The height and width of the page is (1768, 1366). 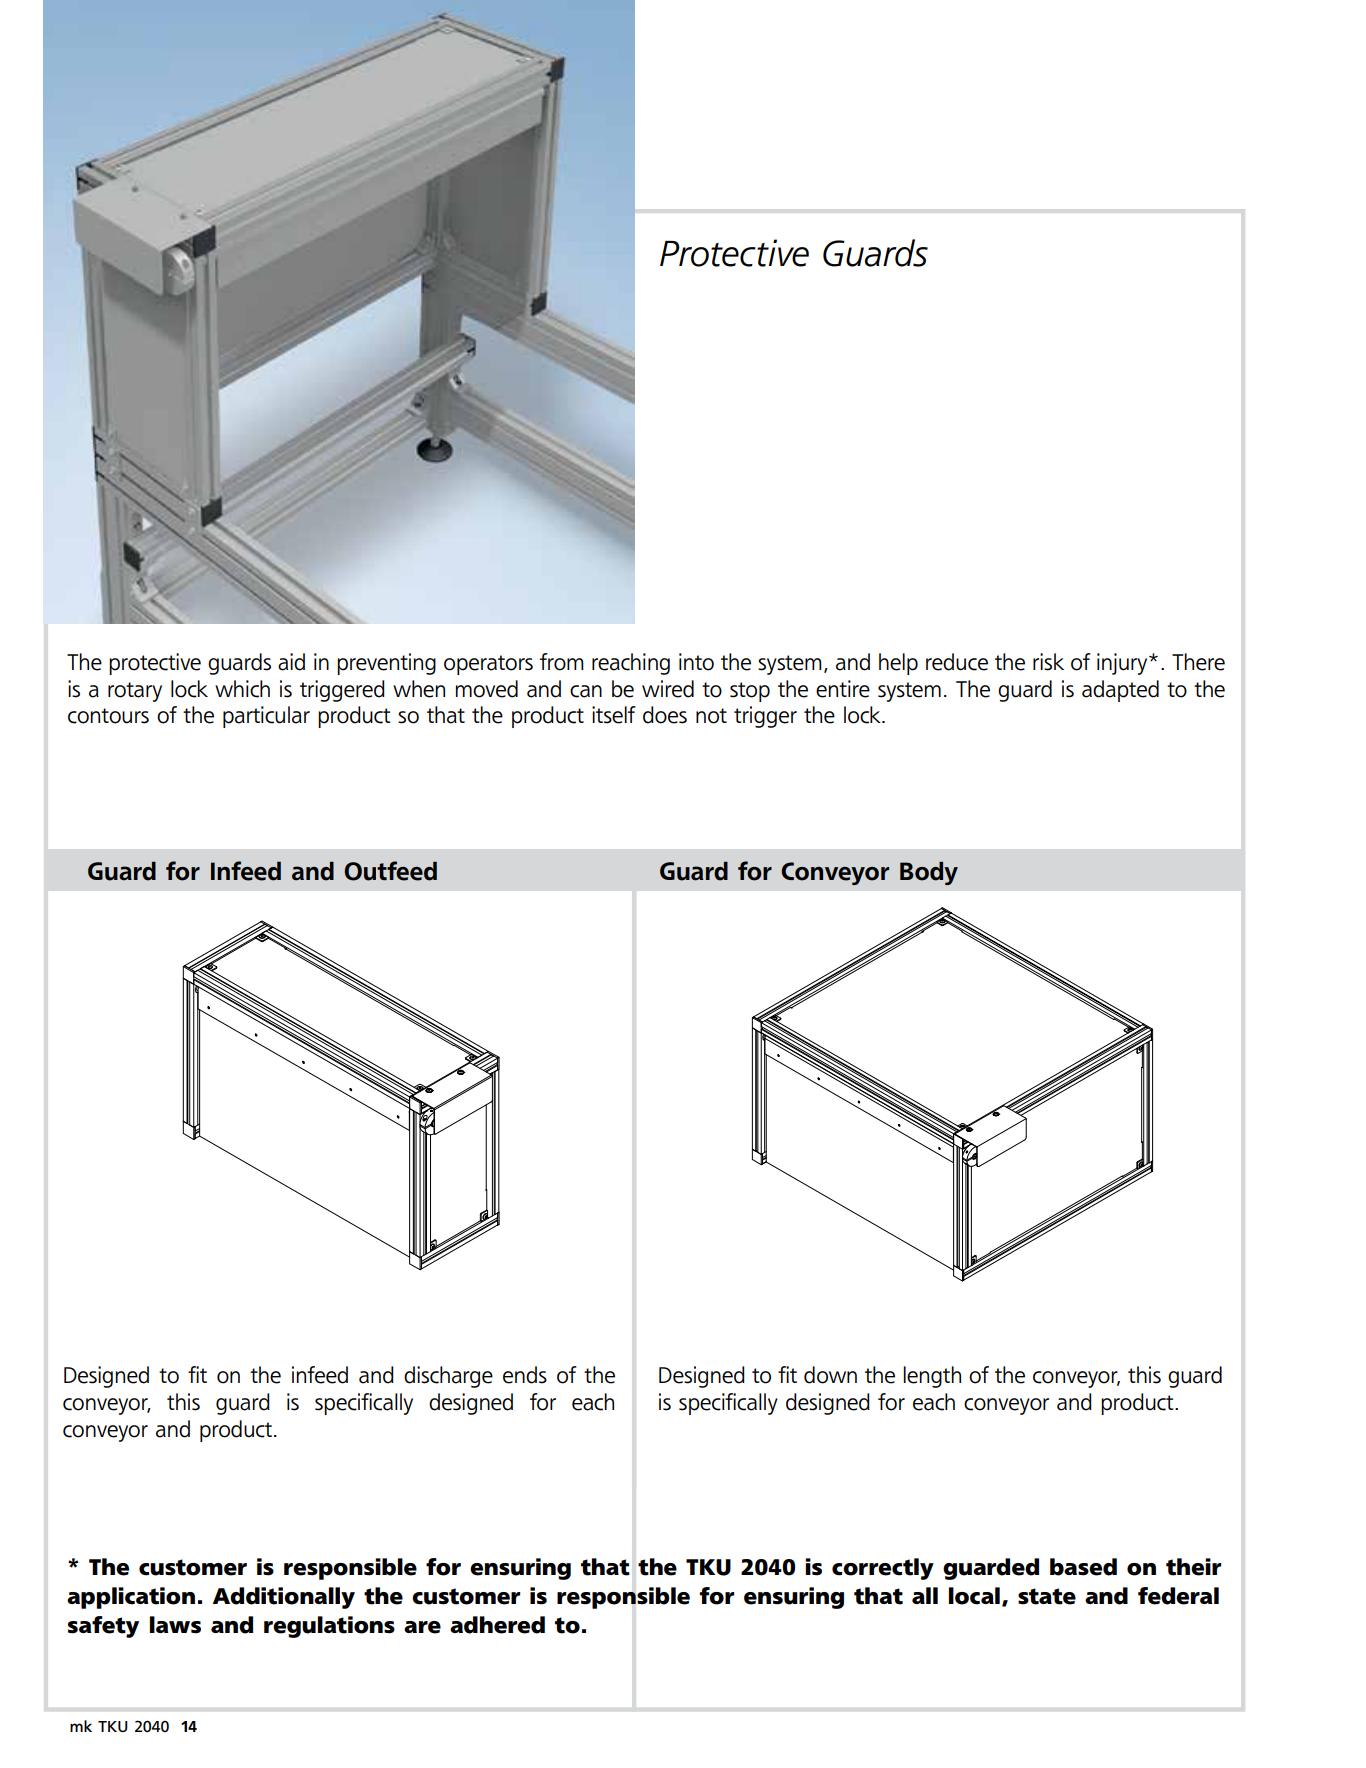 I want to click on wired, so click(x=668, y=689).
